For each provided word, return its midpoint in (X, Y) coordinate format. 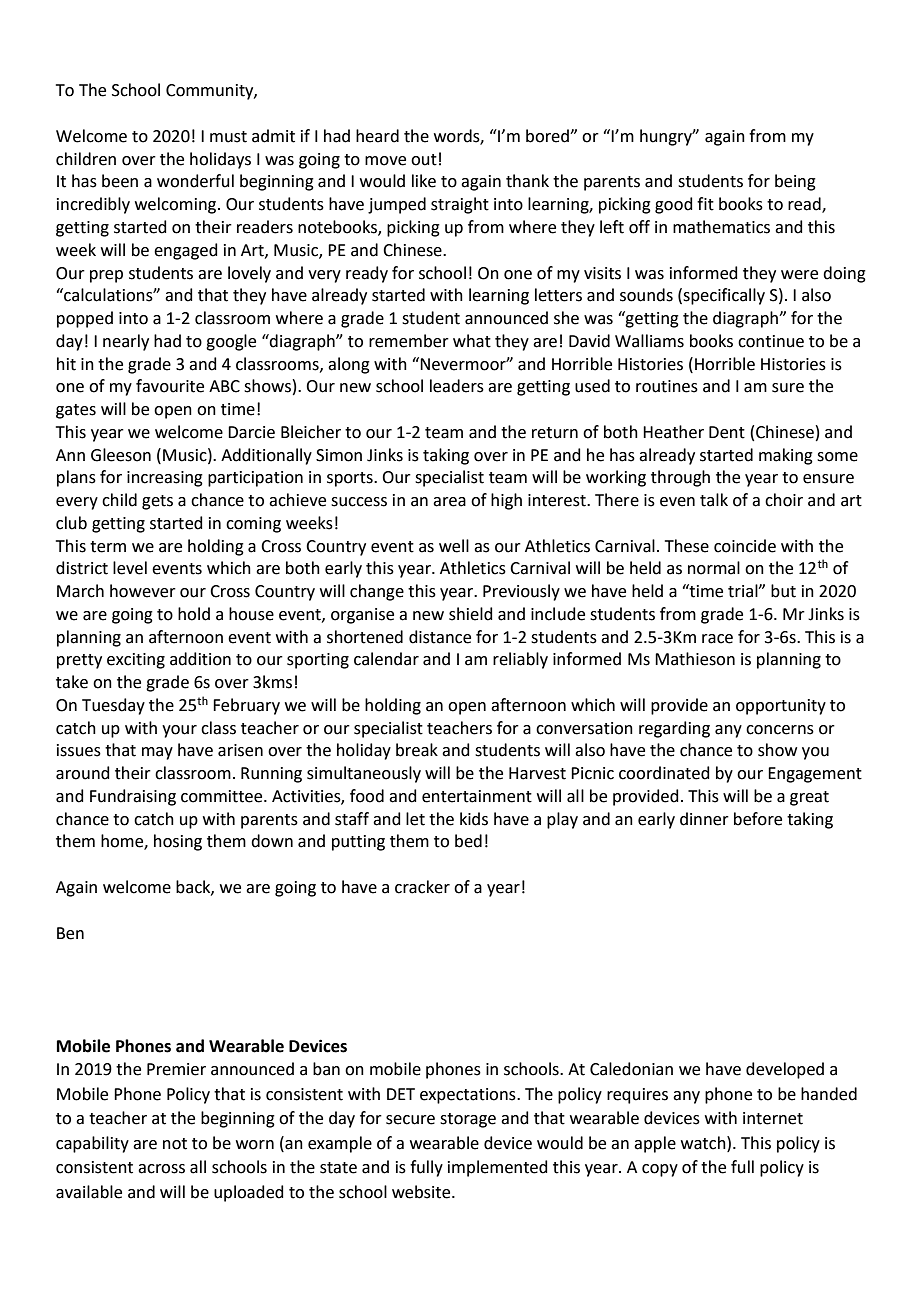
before (758, 819)
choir (784, 500)
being (795, 182)
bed (468, 841)
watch (704, 1143)
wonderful (195, 181)
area (449, 502)
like (424, 181)
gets (157, 502)
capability (92, 1144)
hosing (178, 842)
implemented (498, 1168)
